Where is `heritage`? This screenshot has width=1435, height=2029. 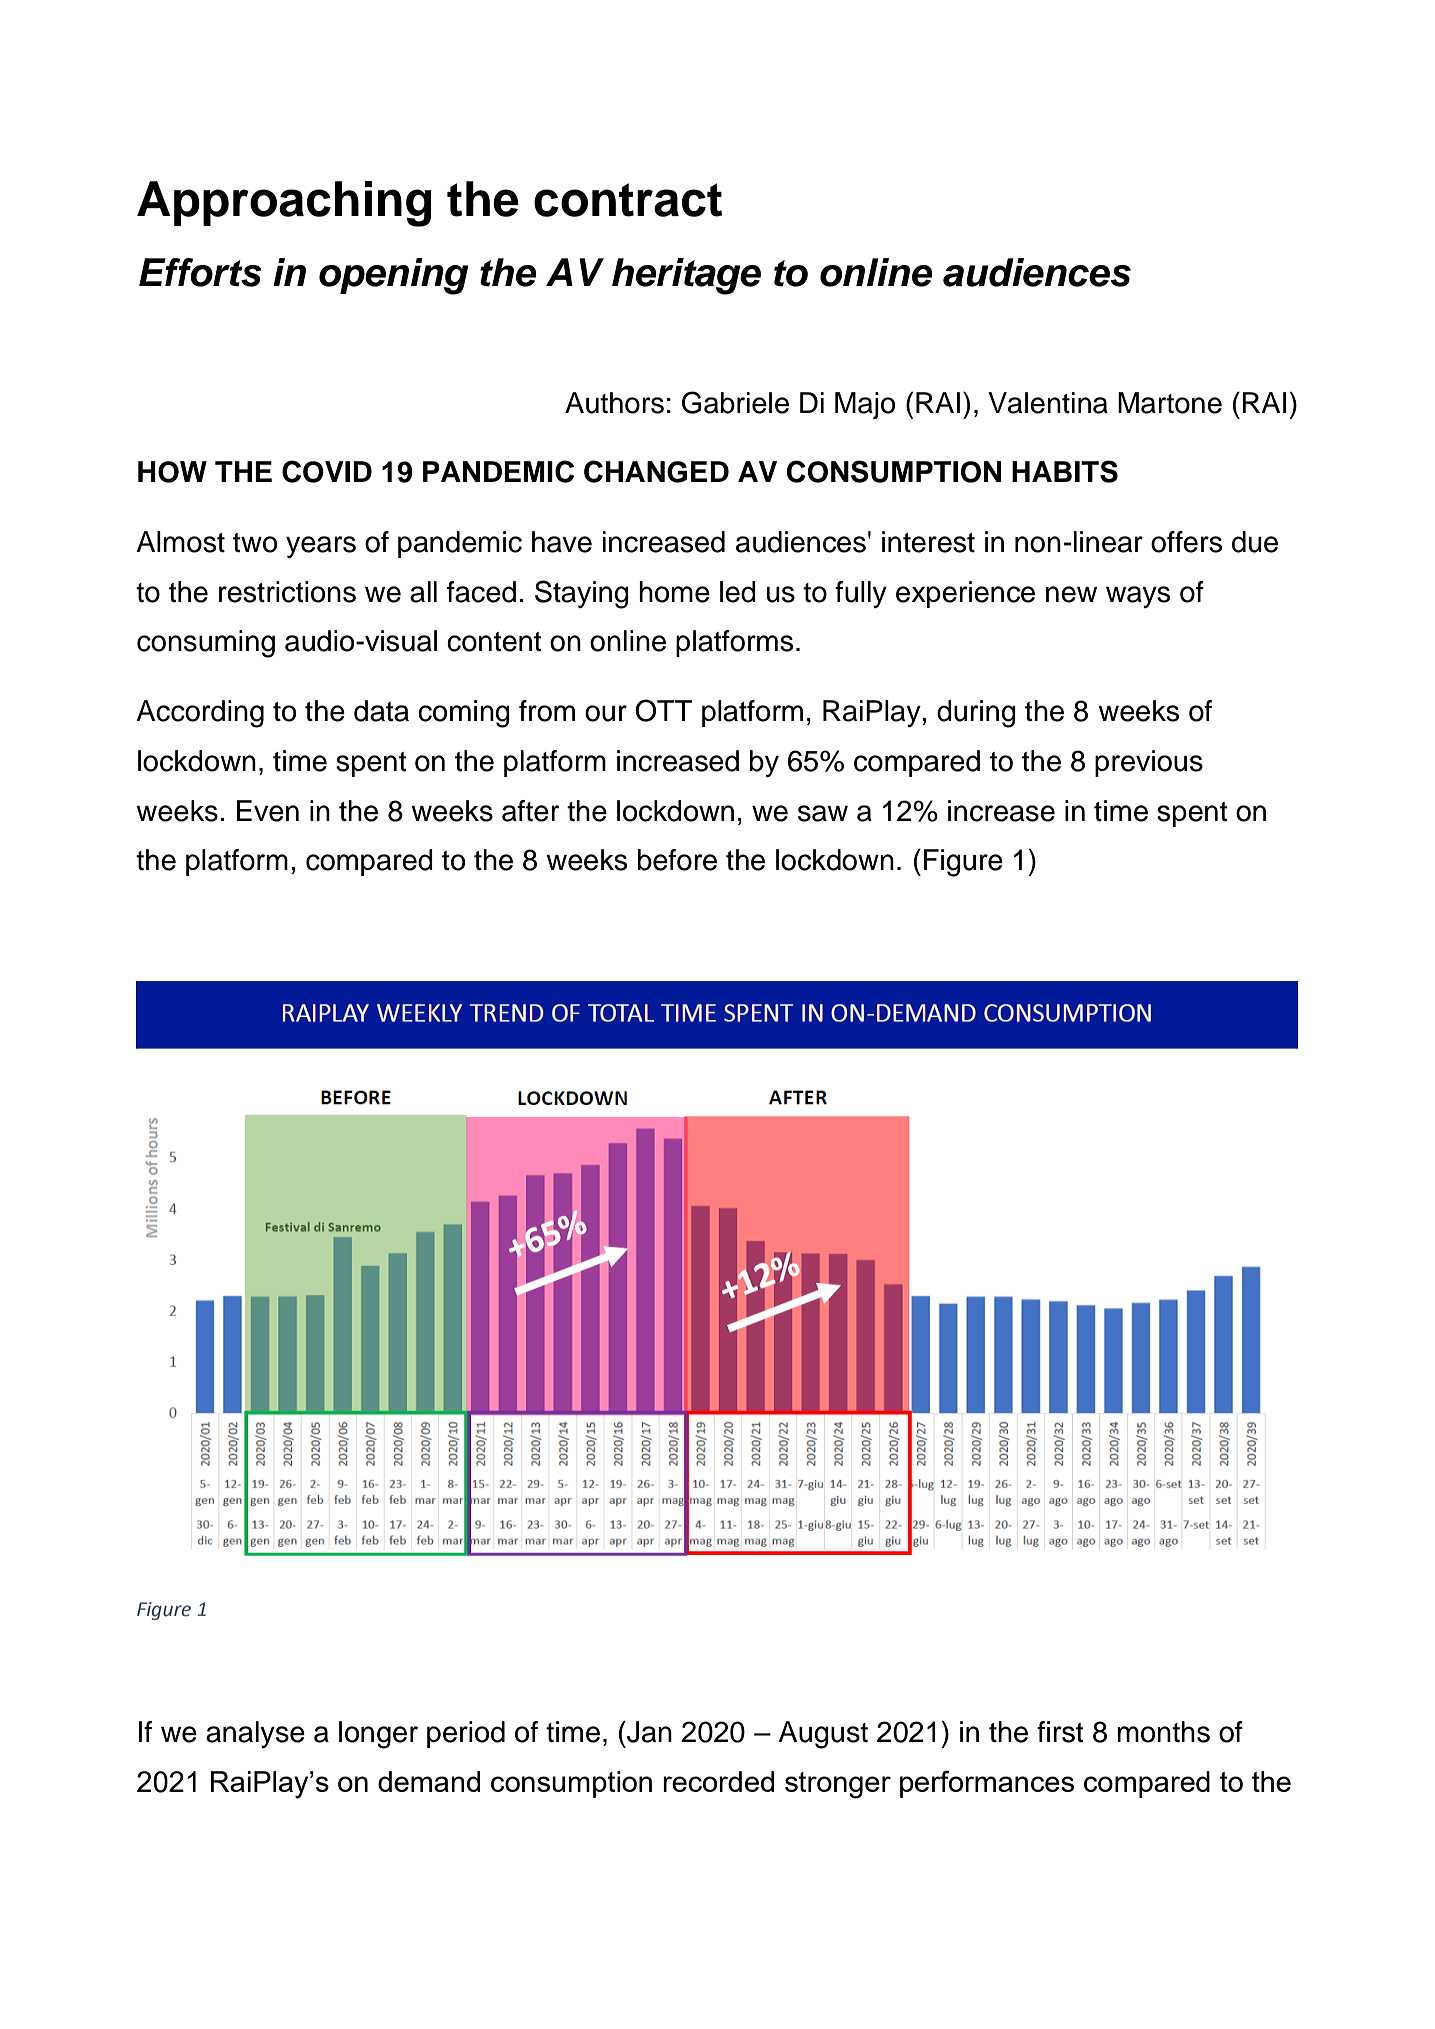
heritage is located at coordinates (686, 276).
